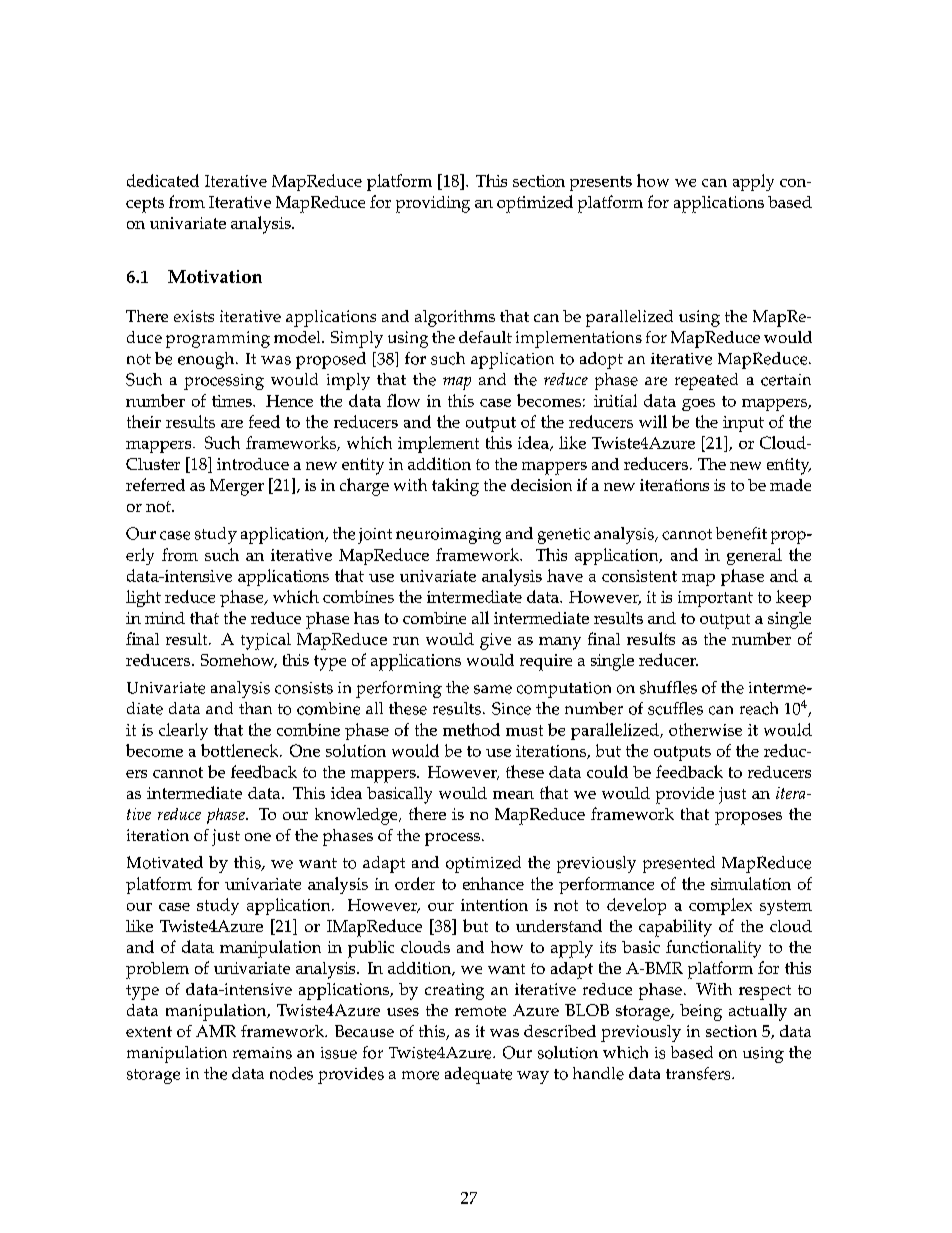 This image has height=1233, width=952. I want to click on AMR, so click(216, 1031).
